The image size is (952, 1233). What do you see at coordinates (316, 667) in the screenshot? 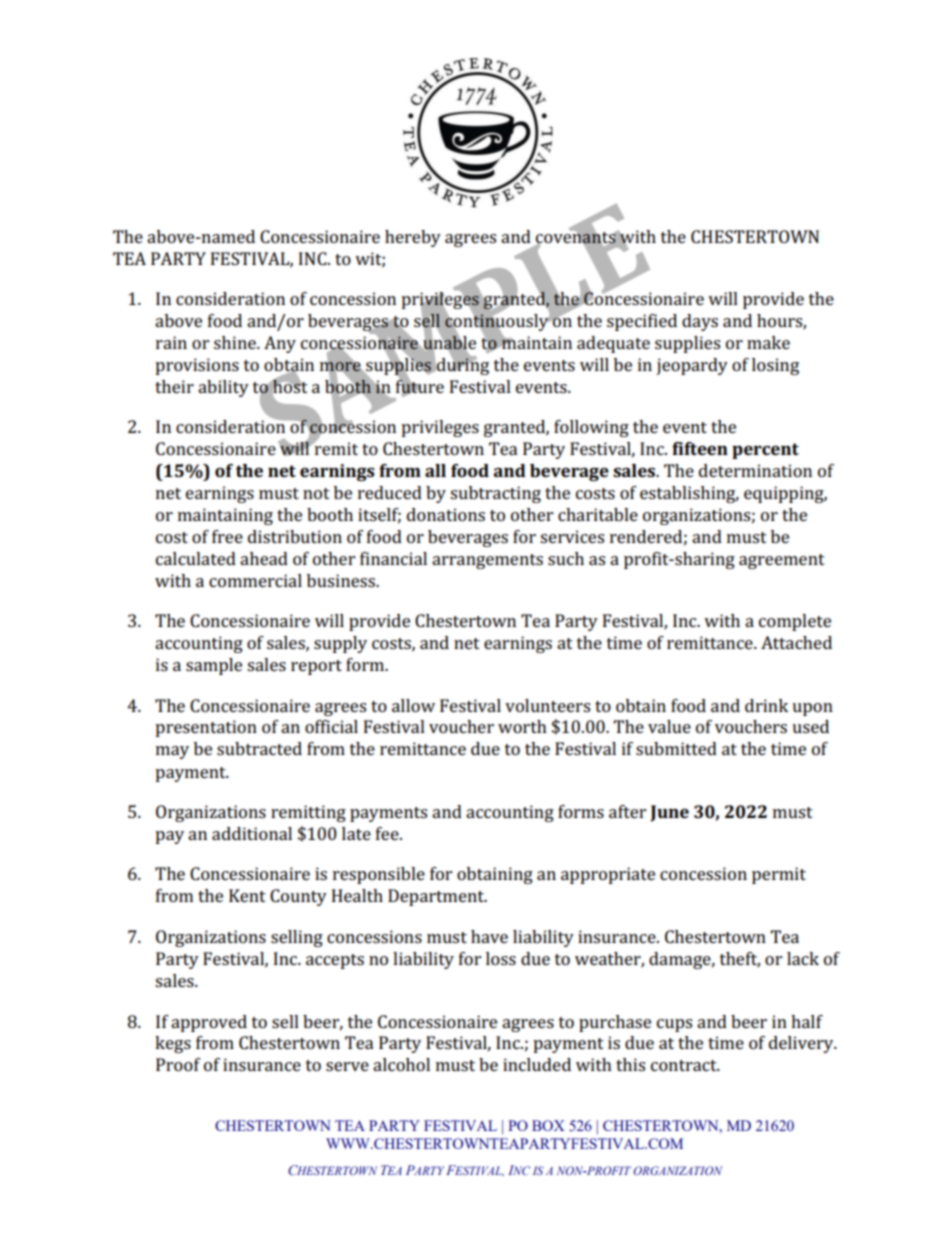
I see `report` at bounding box center [316, 667].
